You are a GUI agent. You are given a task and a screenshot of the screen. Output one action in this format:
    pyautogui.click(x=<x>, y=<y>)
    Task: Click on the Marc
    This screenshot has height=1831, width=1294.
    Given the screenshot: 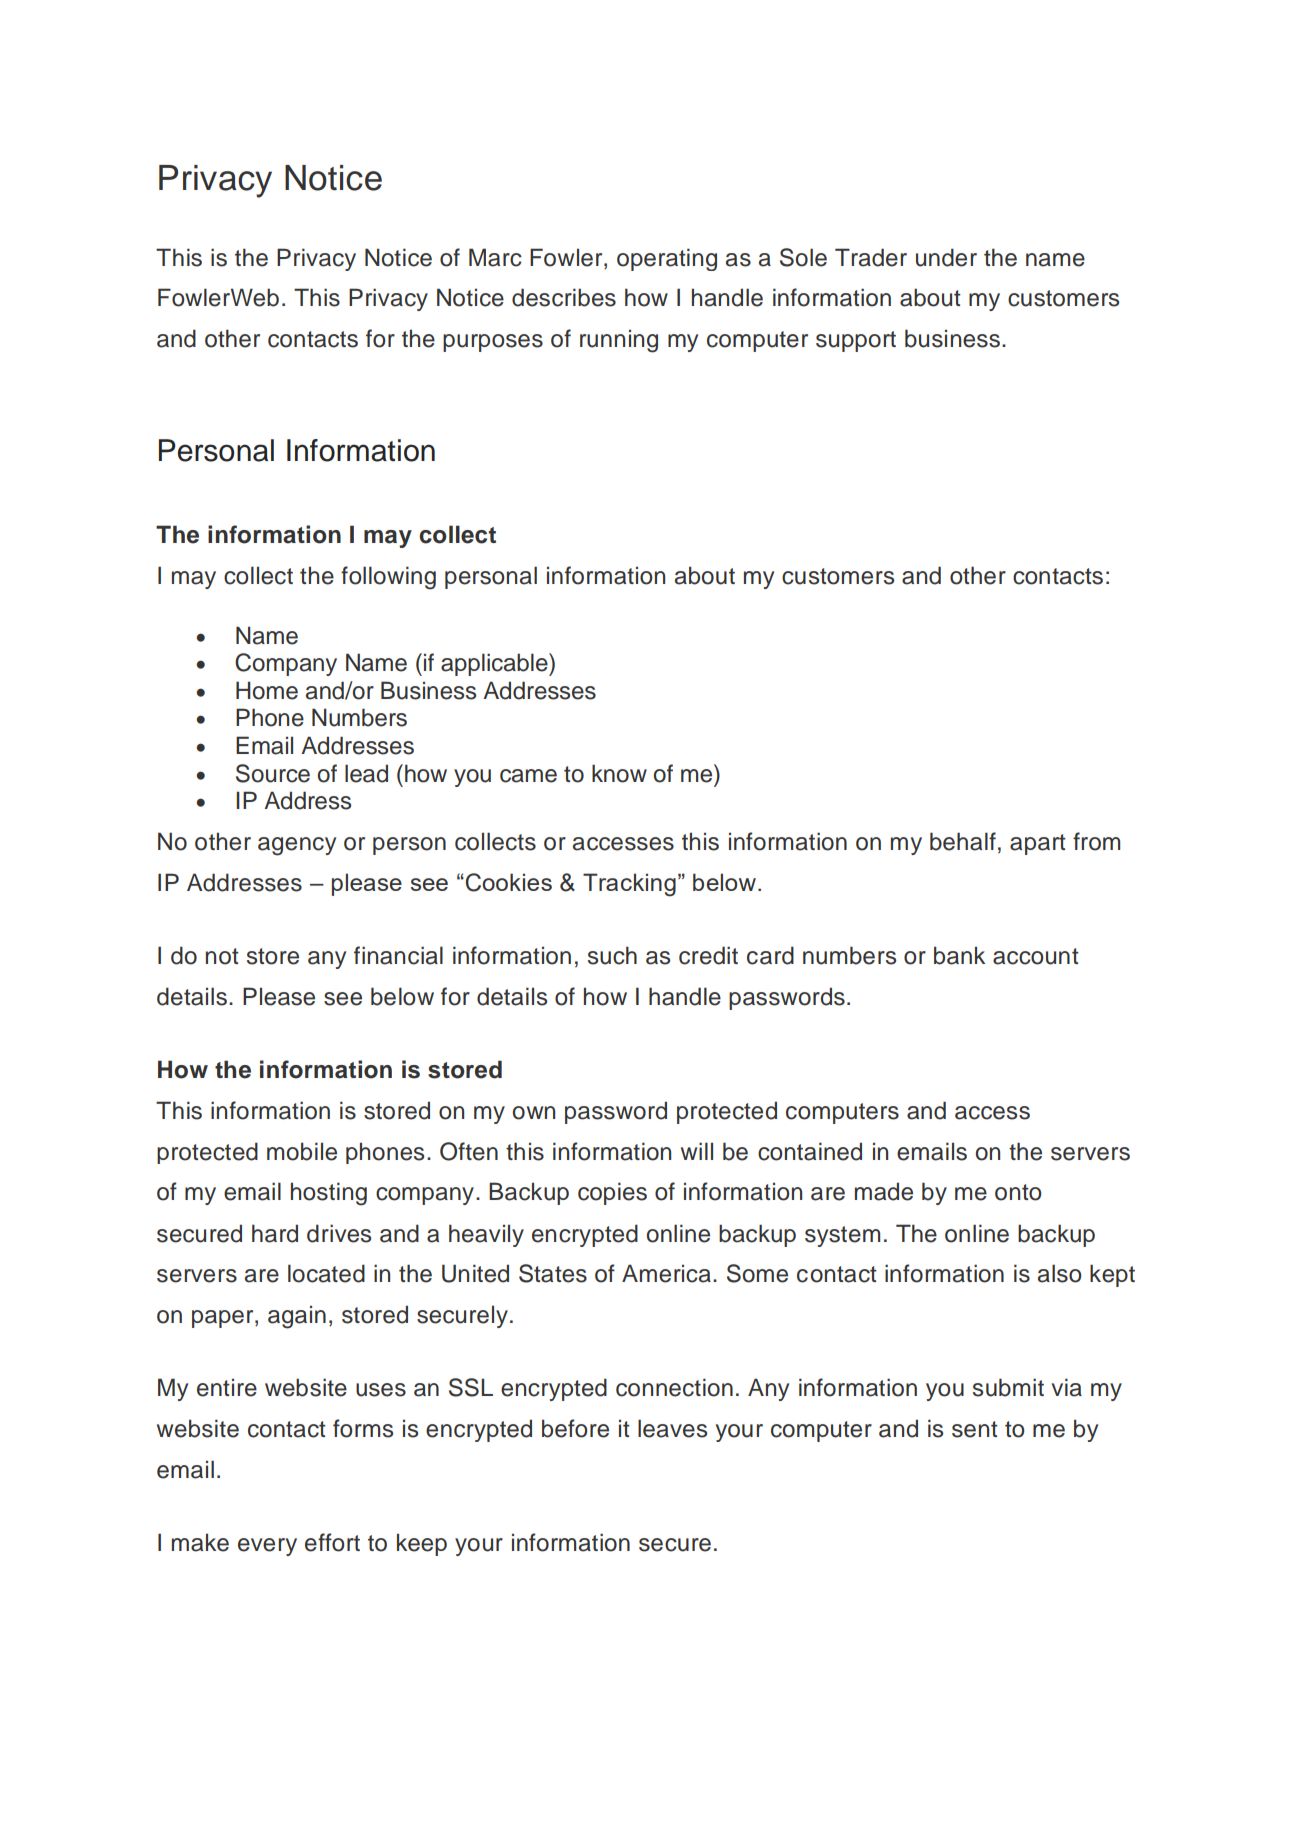 What is the action you would take?
    pyautogui.click(x=495, y=257)
